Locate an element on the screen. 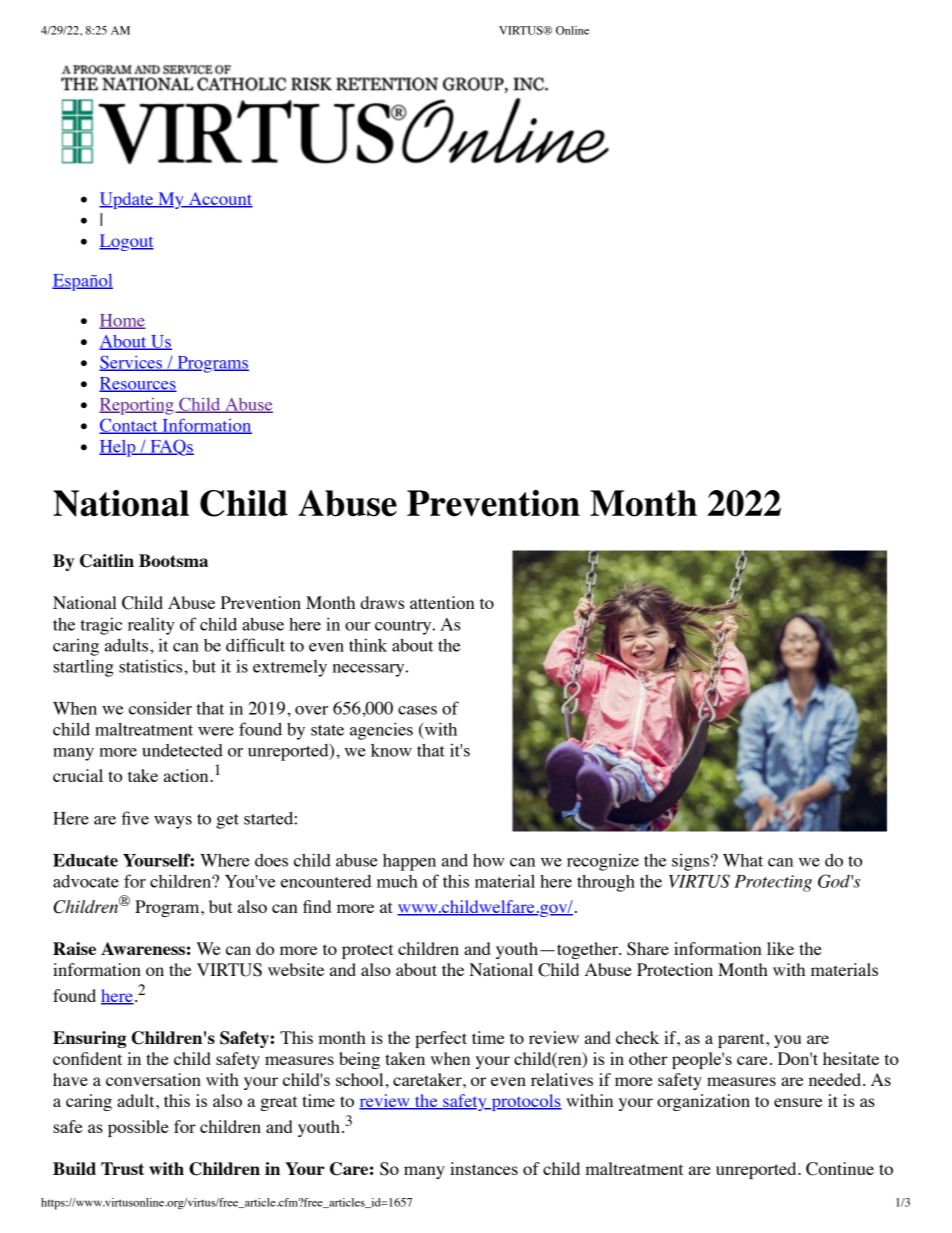 The height and width of the screenshot is (1233, 952). advocate is located at coordinates (86, 881).
